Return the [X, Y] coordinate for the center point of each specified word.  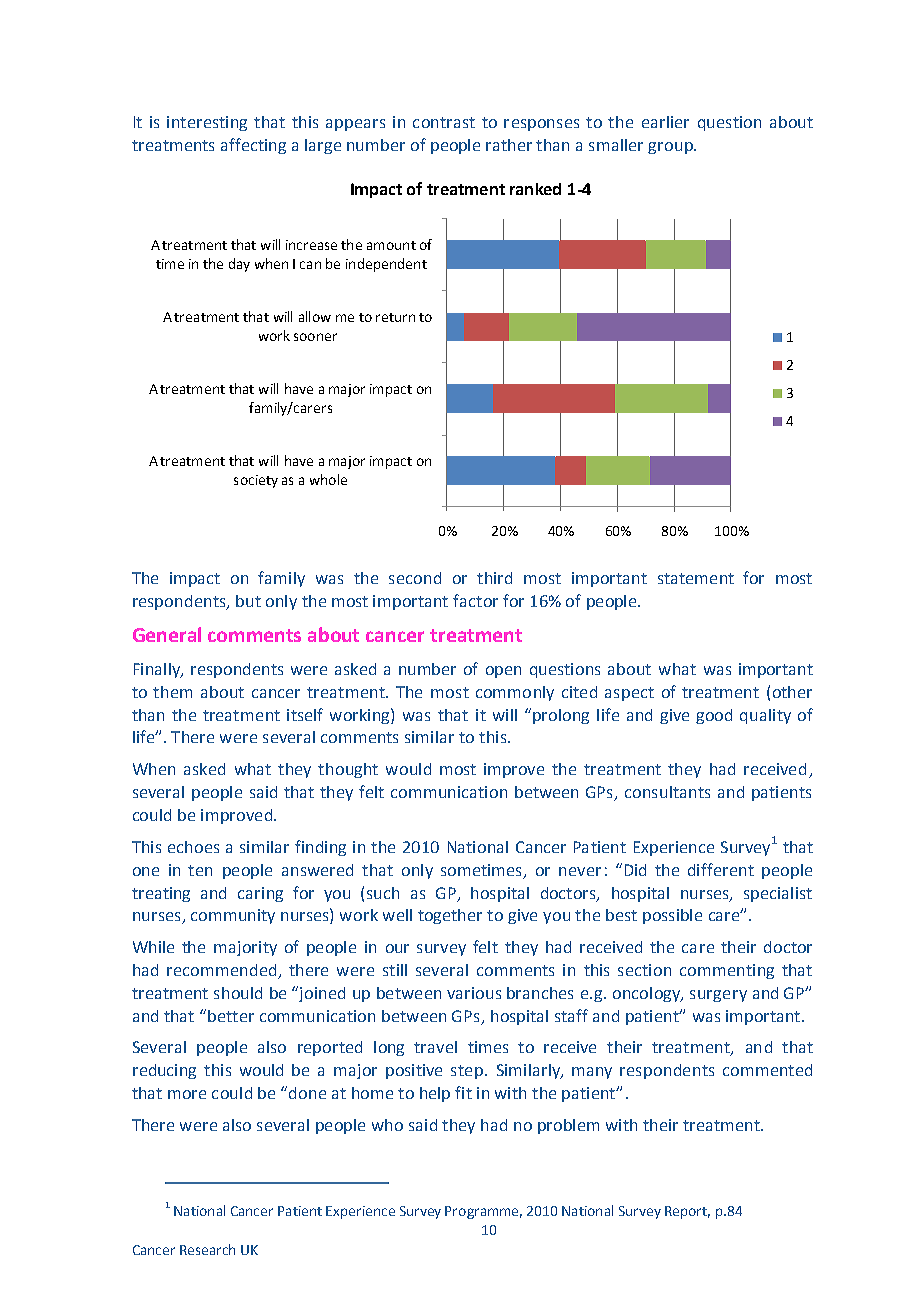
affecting [253, 146]
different [721, 869]
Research [207, 1249]
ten [200, 870]
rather [509, 145]
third [494, 578]
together [450, 916]
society [256, 481]
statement [696, 578]
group [671, 148]
